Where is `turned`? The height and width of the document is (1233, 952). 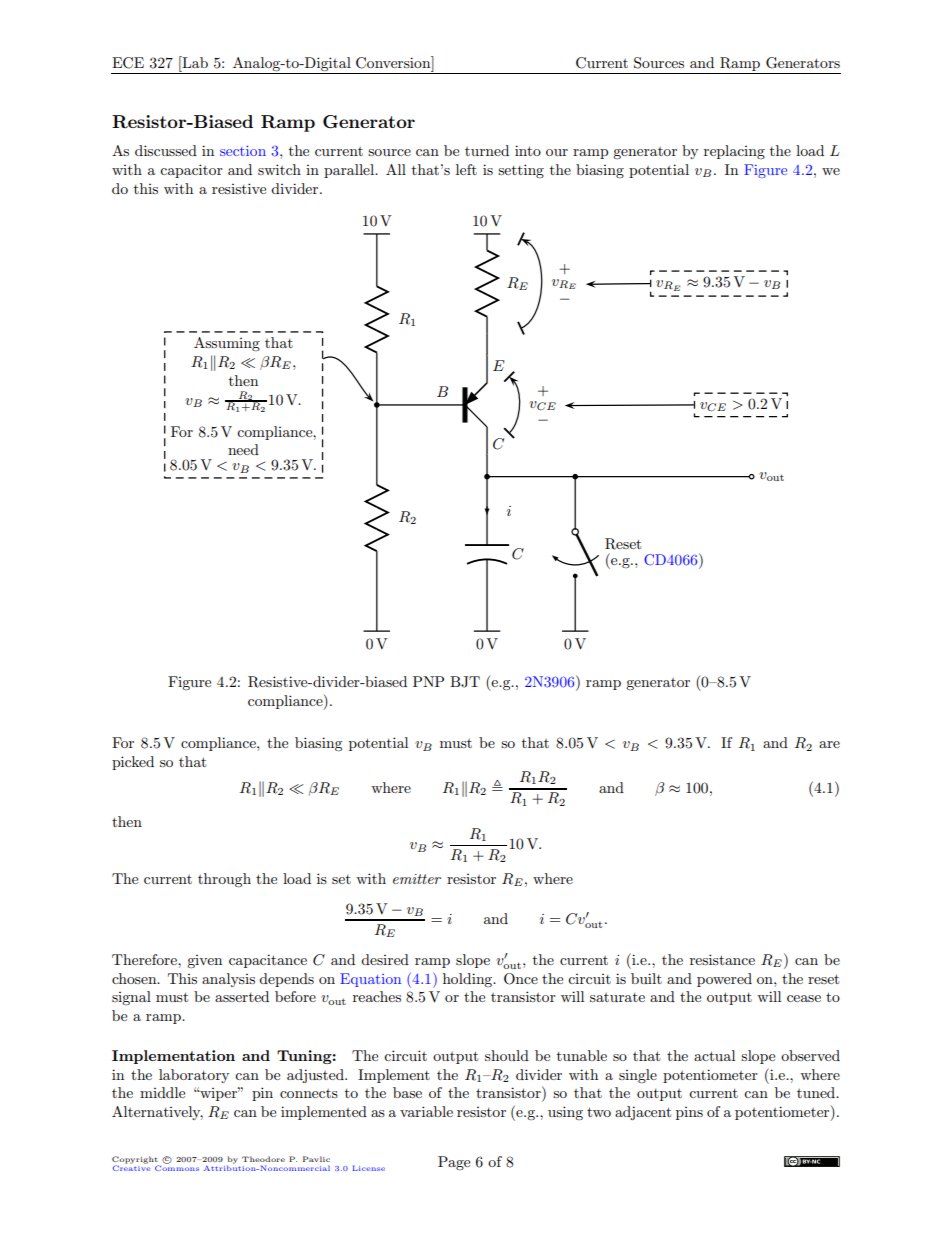
turned is located at coordinates (487, 150).
